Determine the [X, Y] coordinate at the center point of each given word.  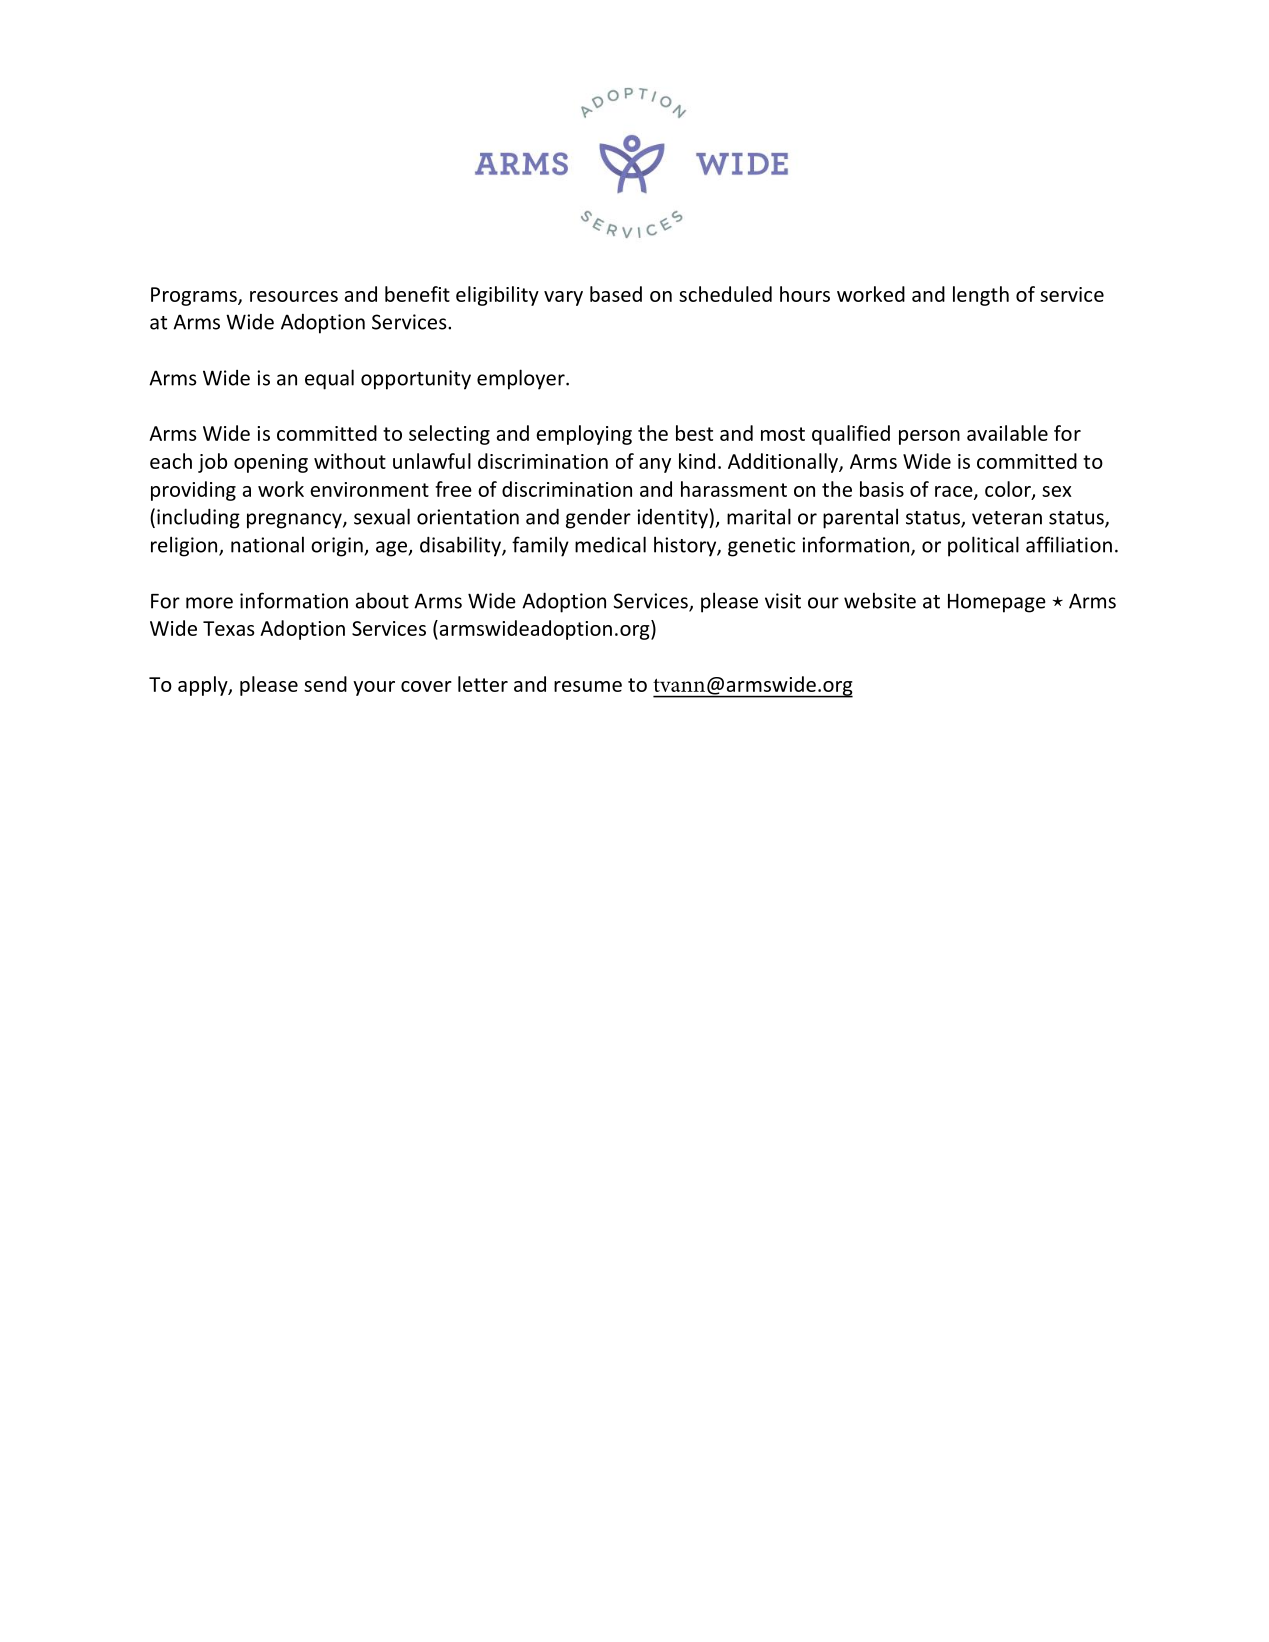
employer [522, 379]
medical [610, 544]
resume [588, 686]
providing [193, 491]
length [981, 296]
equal [329, 379]
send [325, 684]
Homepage [997, 603]
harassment [734, 489]
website [880, 600]
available [1007, 433]
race [955, 492]
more [209, 603]
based [616, 294]
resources [294, 296]
